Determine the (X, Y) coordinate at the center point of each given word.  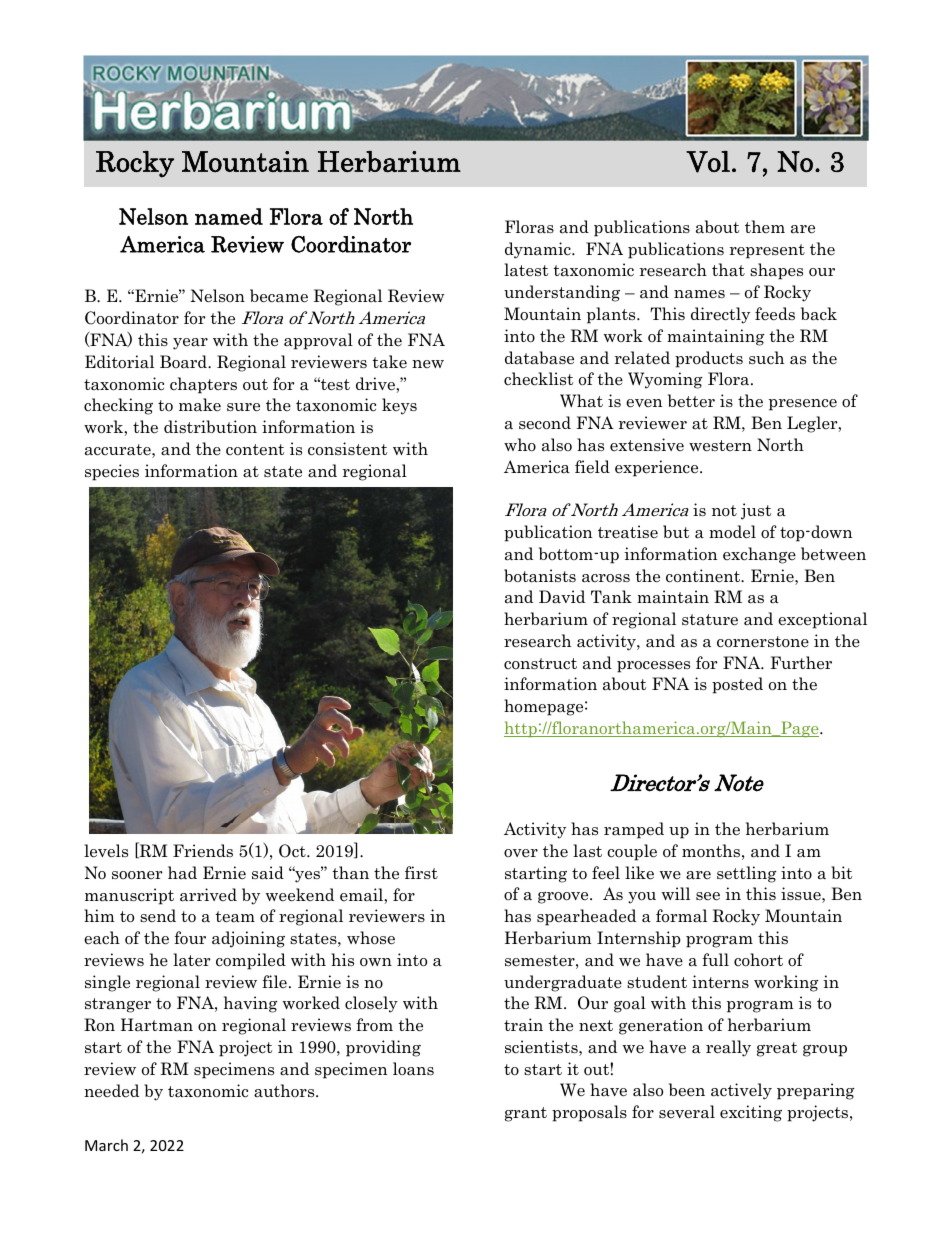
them (765, 226)
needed (111, 1091)
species (112, 472)
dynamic (539, 250)
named (229, 216)
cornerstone (763, 642)
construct (540, 664)
